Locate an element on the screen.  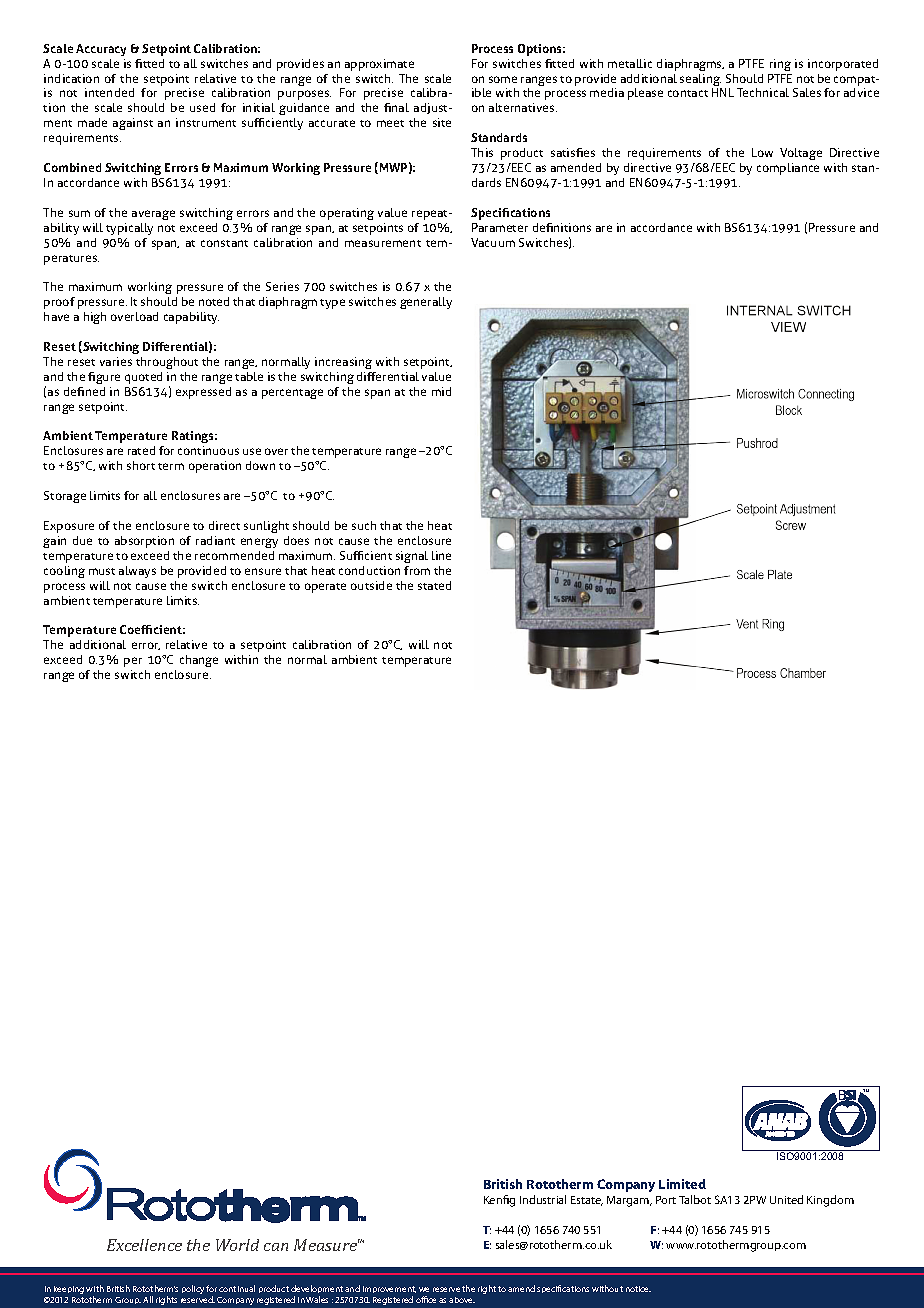
intended is located at coordinates (109, 92).
